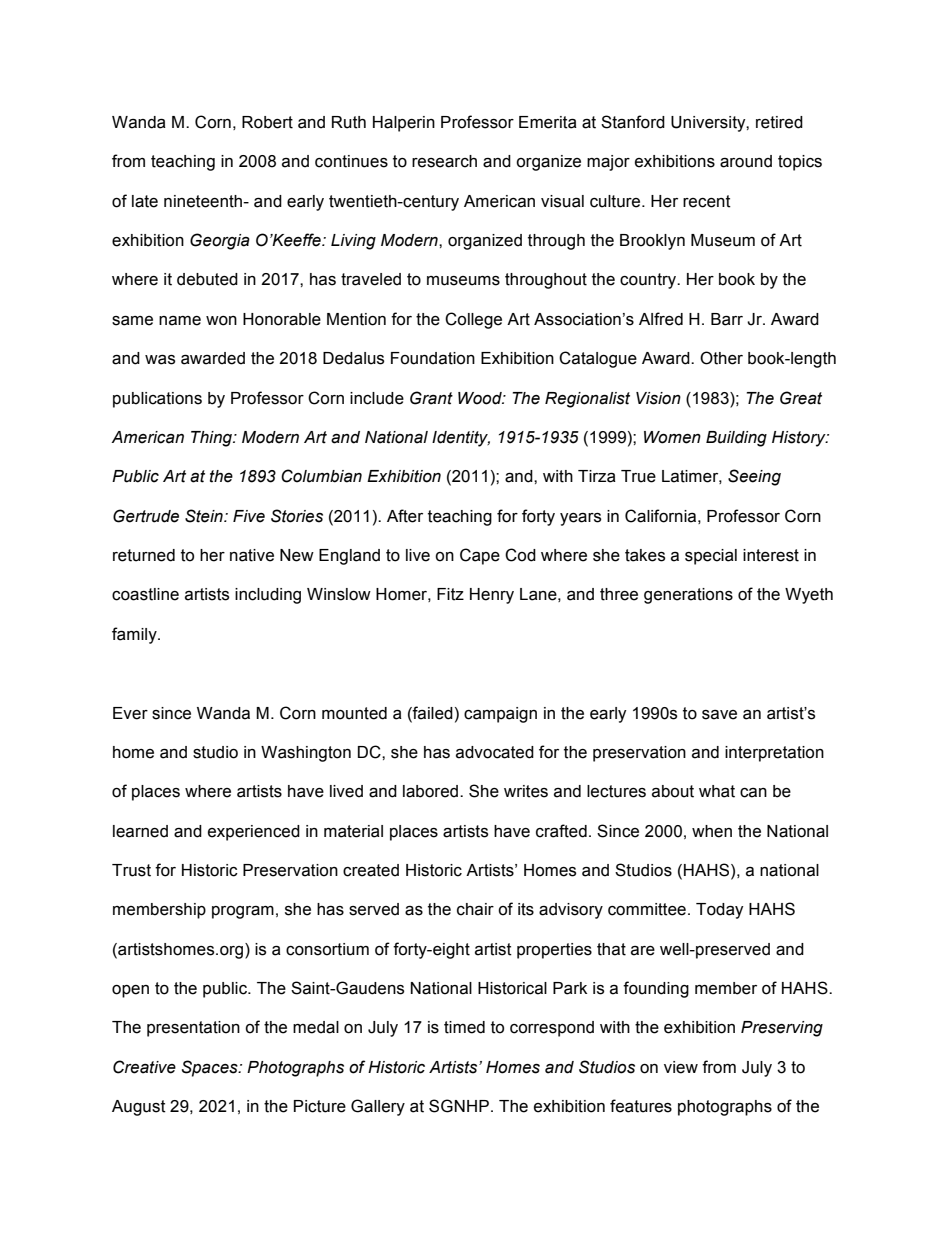 This screenshot has height=1233, width=952. I want to click on around, so click(746, 161).
